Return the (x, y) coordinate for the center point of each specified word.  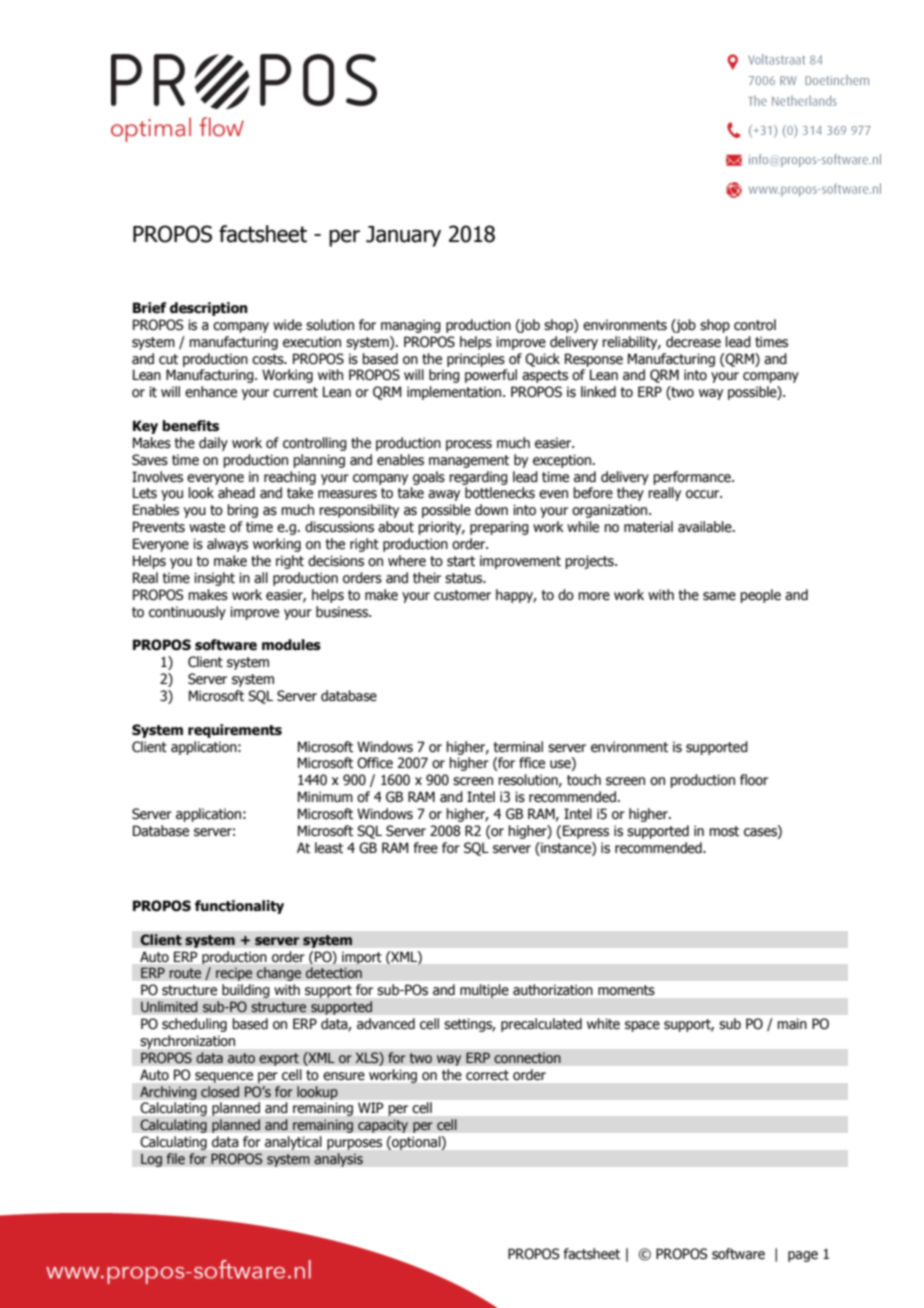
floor (754, 780)
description (209, 309)
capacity (383, 1126)
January (403, 236)
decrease (693, 342)
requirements (235, 731)
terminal (518, 747)
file (175, 1159)
